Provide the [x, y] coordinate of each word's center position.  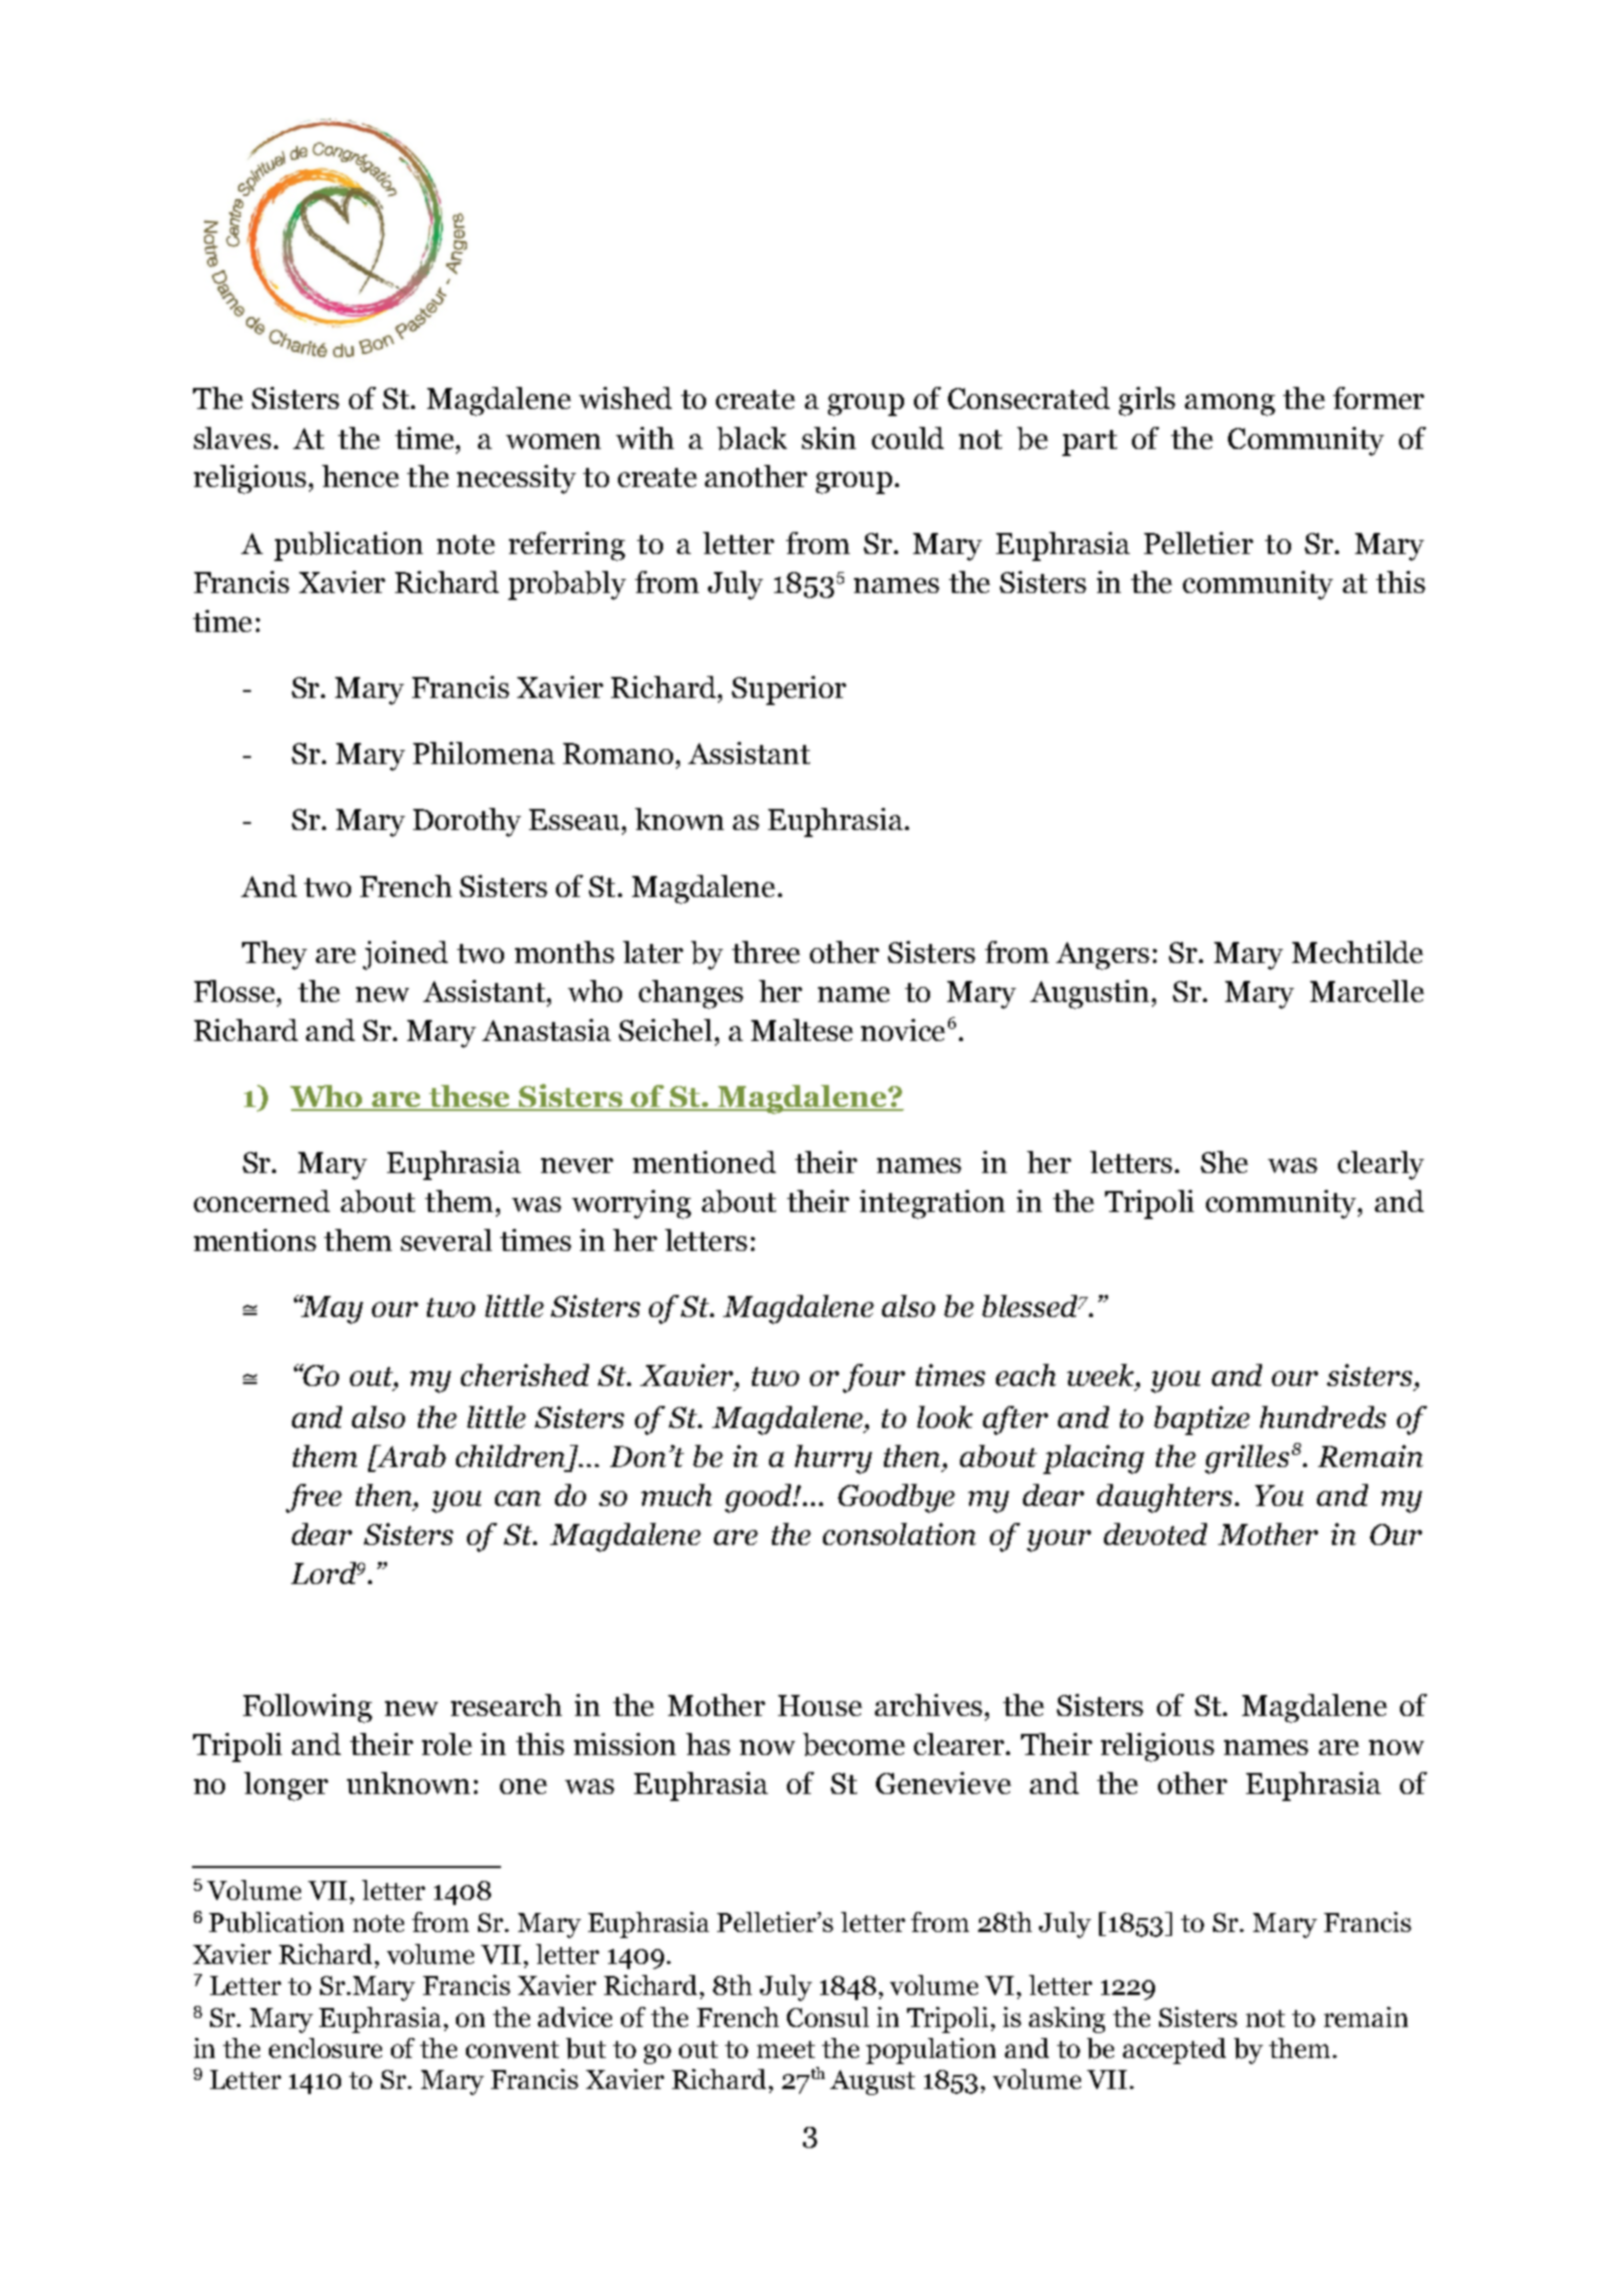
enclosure [325, 2048]
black [752, 438]
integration [932, 1204]
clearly [1381, 1165]
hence [360, 476]
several [446, 1240]
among [1230, 405]
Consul [828, 2017]
